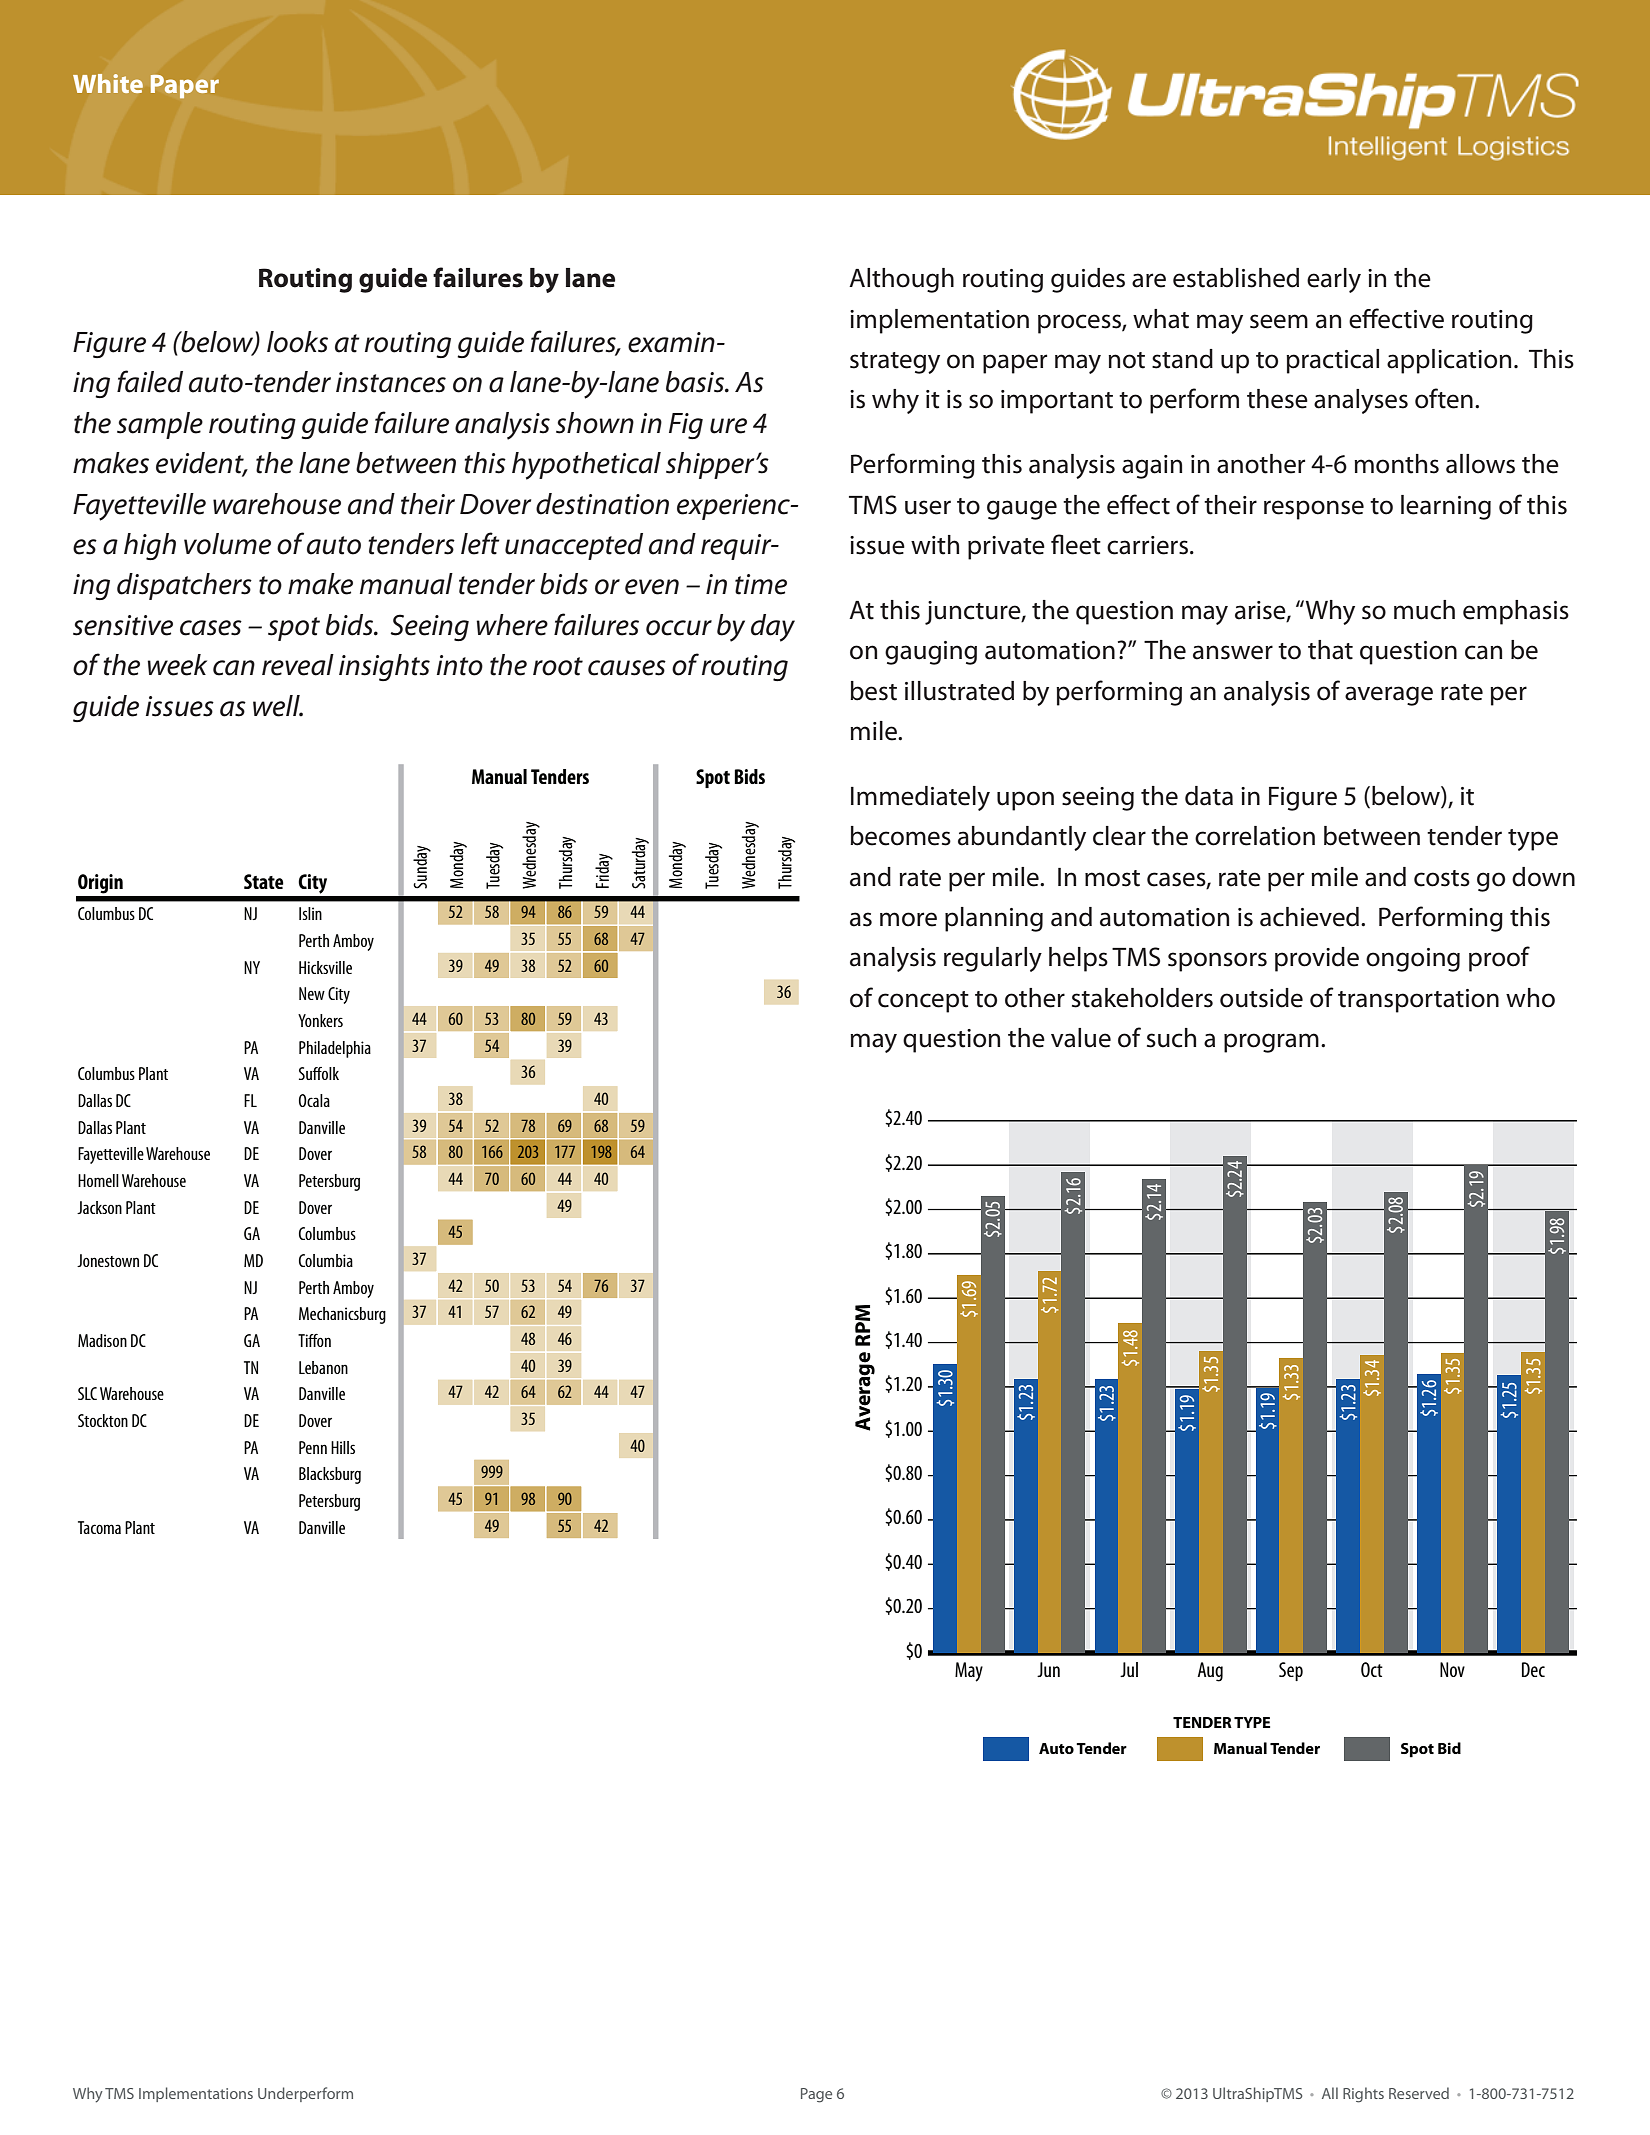 This screenshot has width=1650, height=2135. What do you see at coordinates (108, 83) in the screenshot?
I see `White` at bounding box center [108, 83].
